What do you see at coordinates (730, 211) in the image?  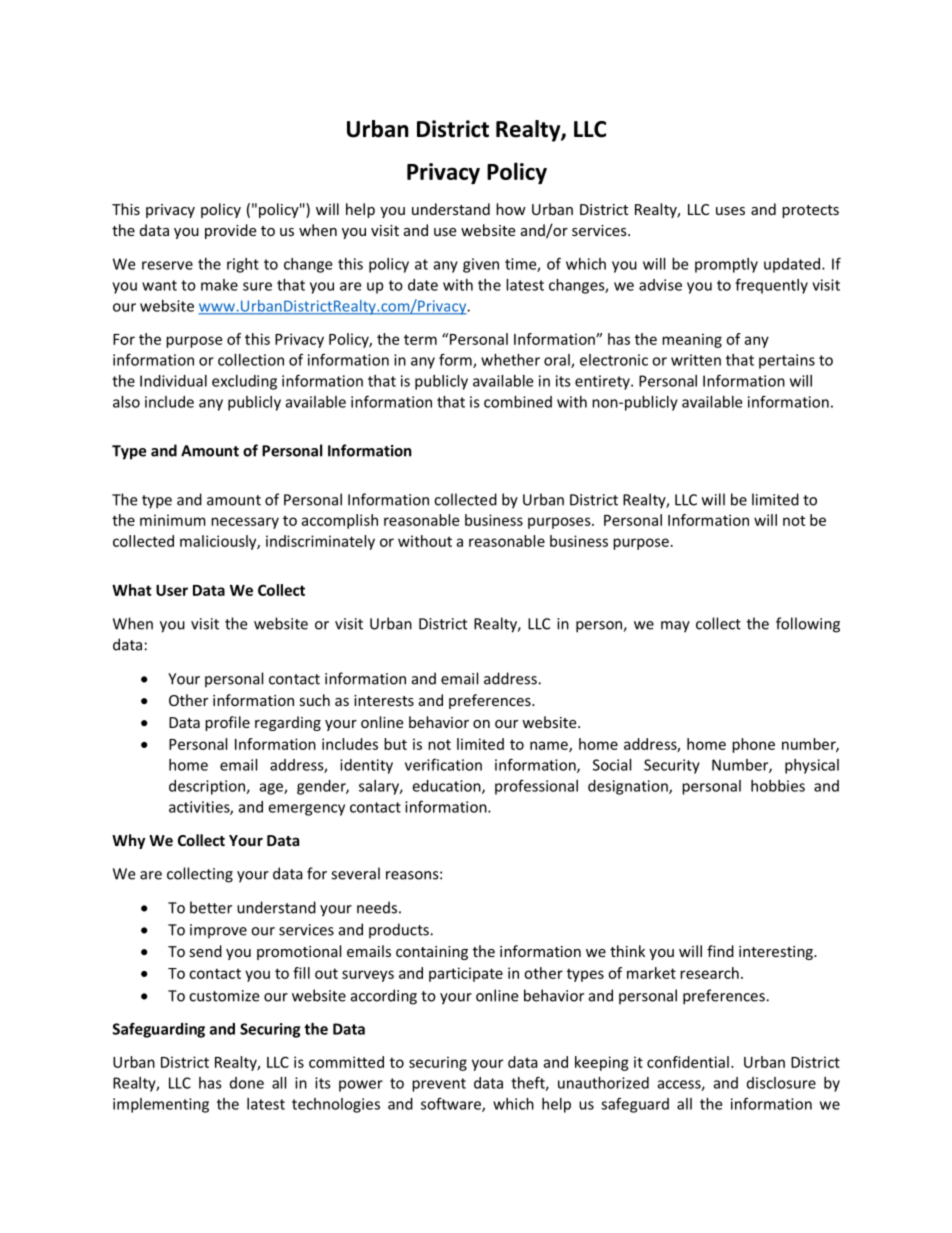 I see `uses` at bounding box center [730, 211].
